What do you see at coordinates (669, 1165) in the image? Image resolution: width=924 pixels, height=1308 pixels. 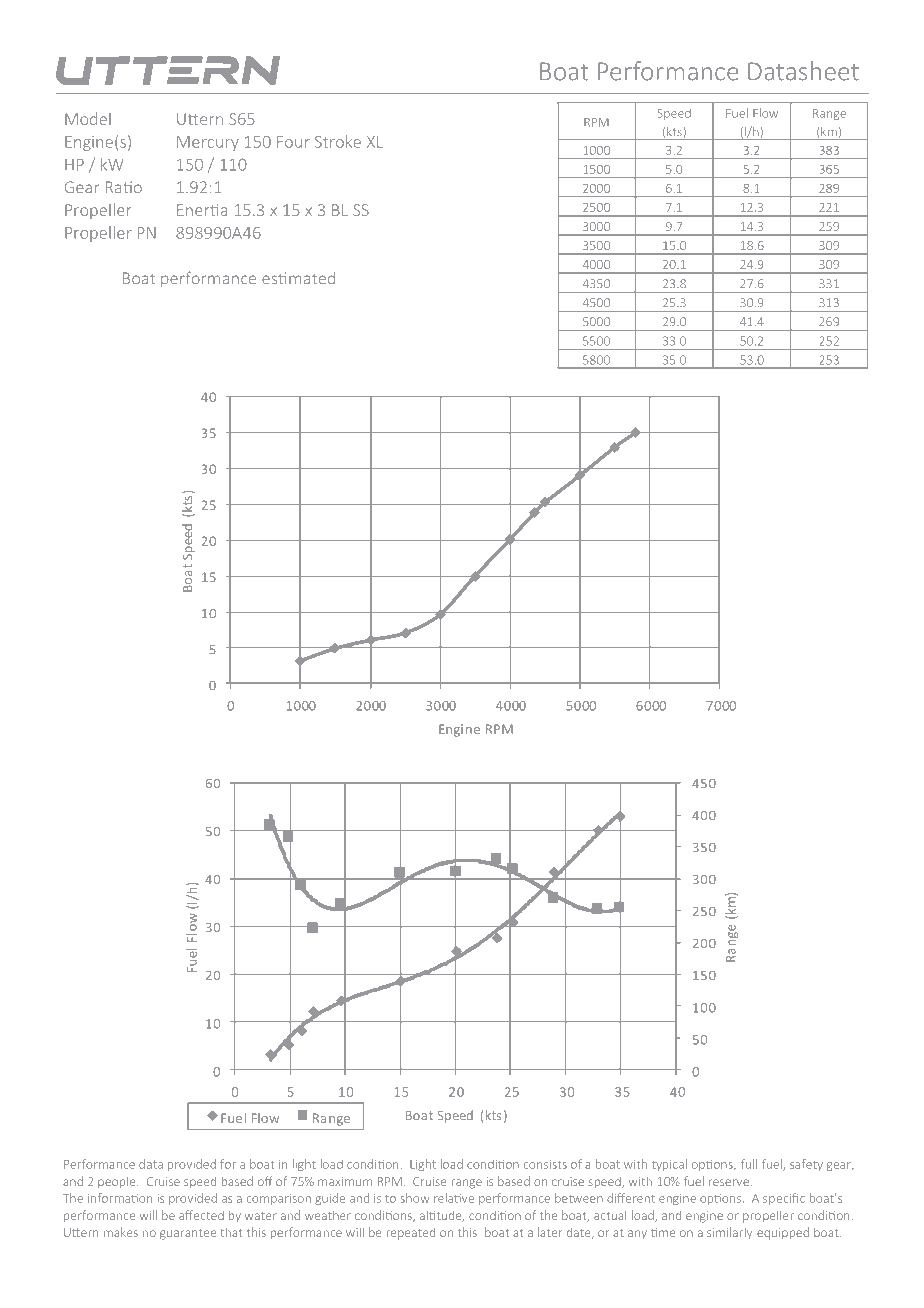 I see `typical` at bounding box center [669, 1165].
